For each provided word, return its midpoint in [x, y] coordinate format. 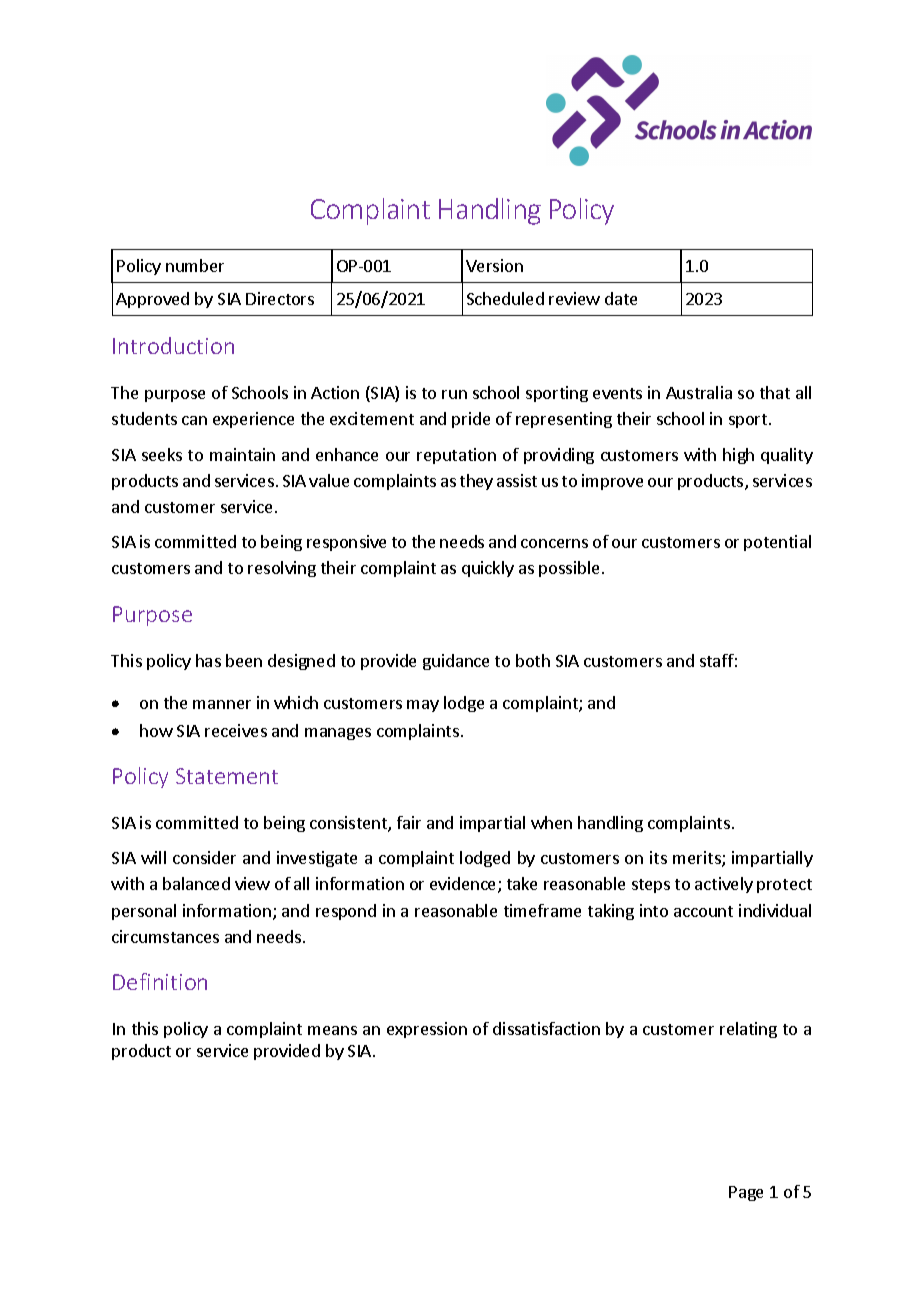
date [621, 298]
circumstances [165, 936]
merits [698, 859]
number [195, 265]
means [332, 1030]
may [423, 706]
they [476, 482]
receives [236, 730]
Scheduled [505, 298]
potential [777, 543]
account [703, 911]
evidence [464, 885]
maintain [242, 454]
